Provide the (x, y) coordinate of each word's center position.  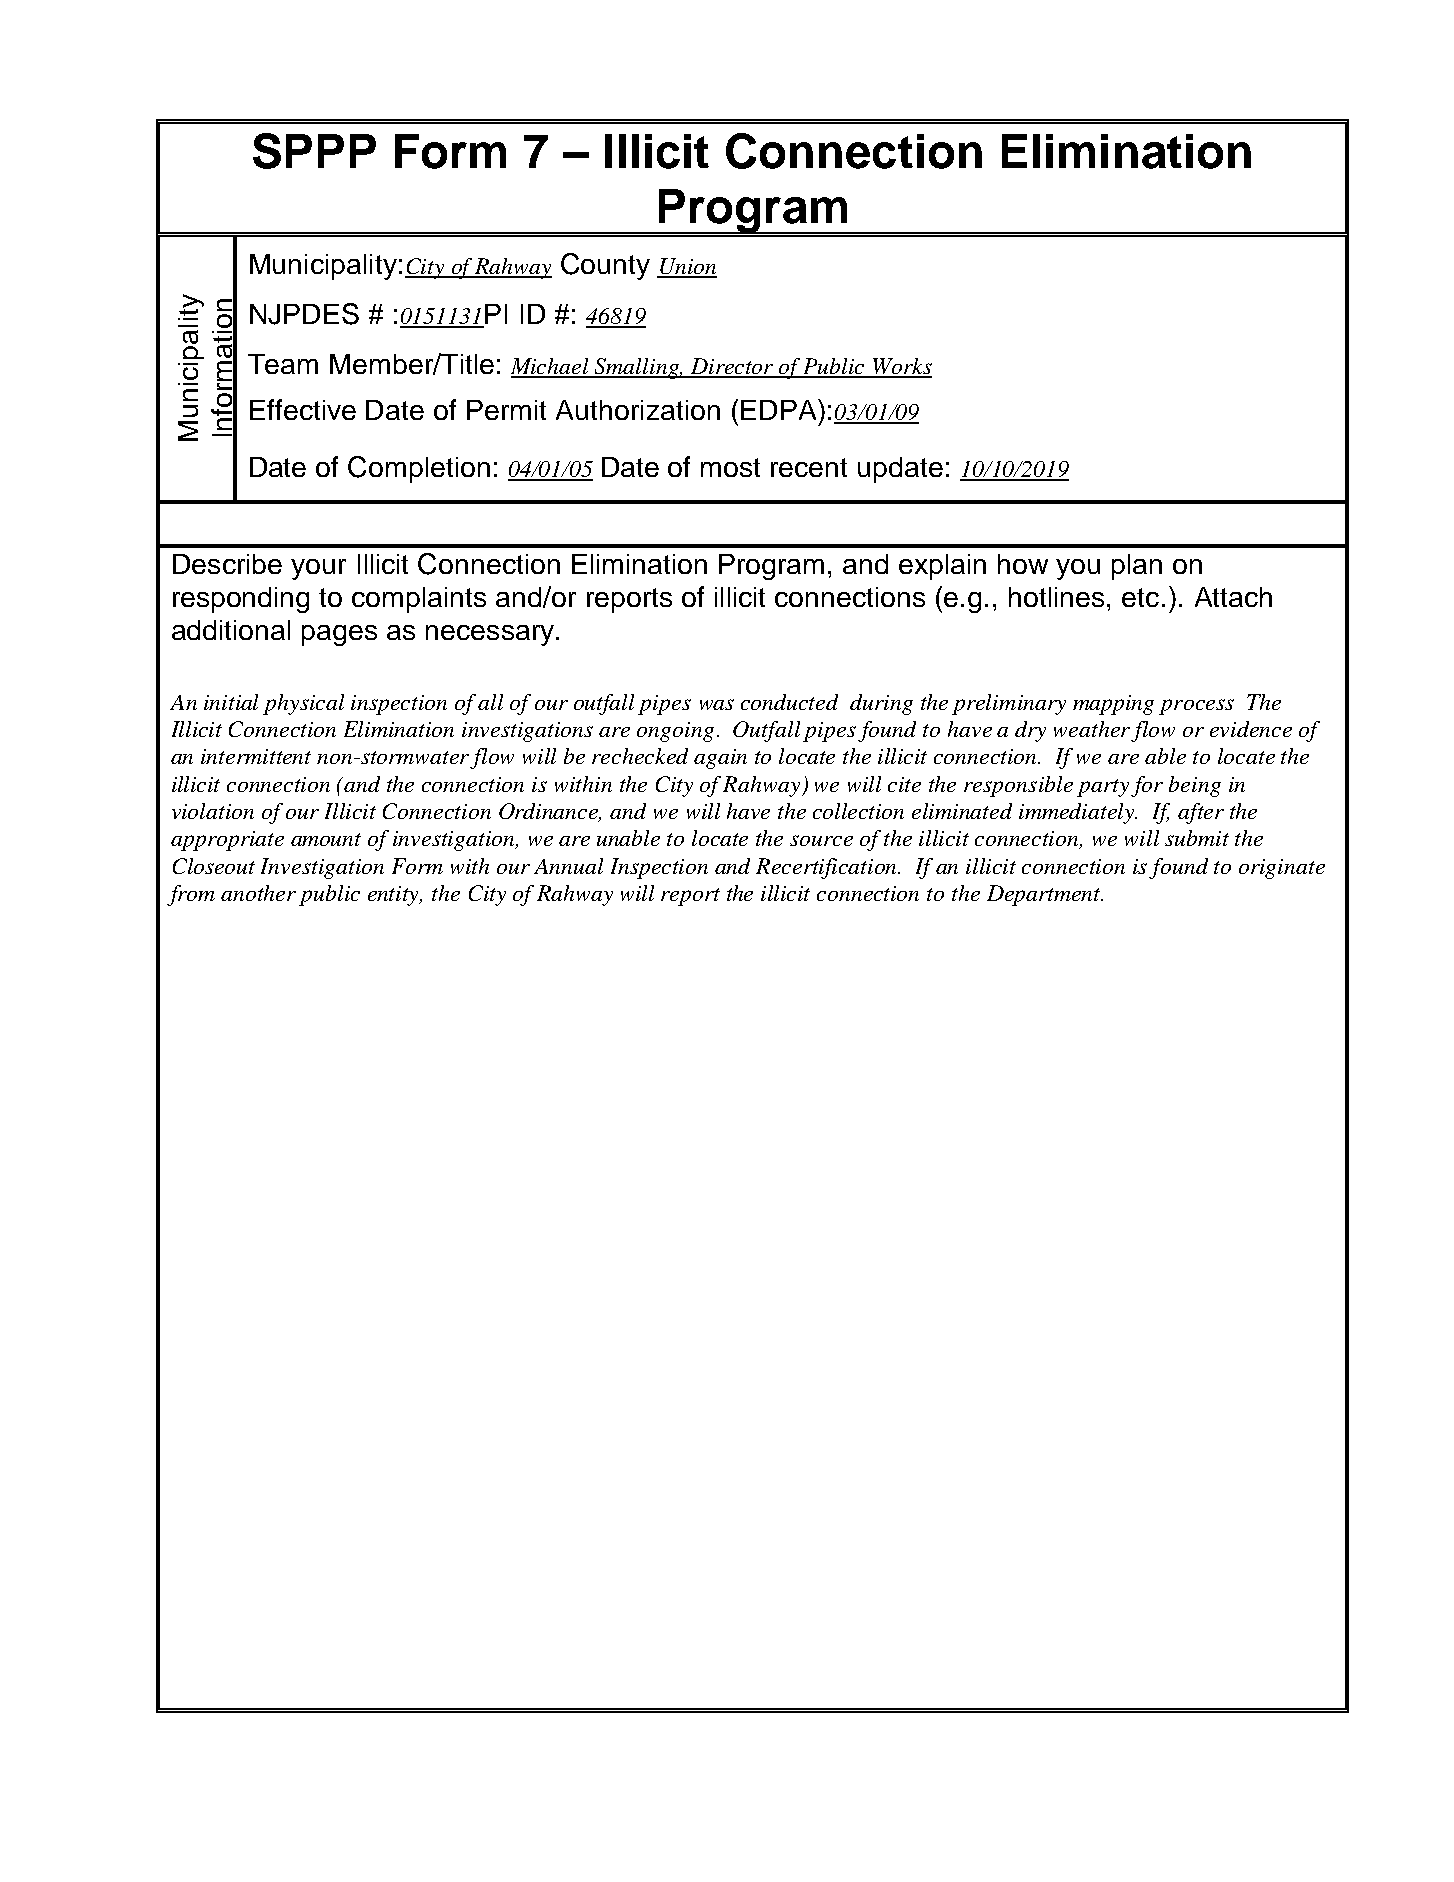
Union (687, 267)
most (730, 467)
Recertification (828, 868)
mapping (1113, 705)
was (717, 704)
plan (1137, 567)
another (258, 893)
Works (901, 367)
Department (1045, 895)
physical (303, 704)
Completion (419, 469)
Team (283, 364)
